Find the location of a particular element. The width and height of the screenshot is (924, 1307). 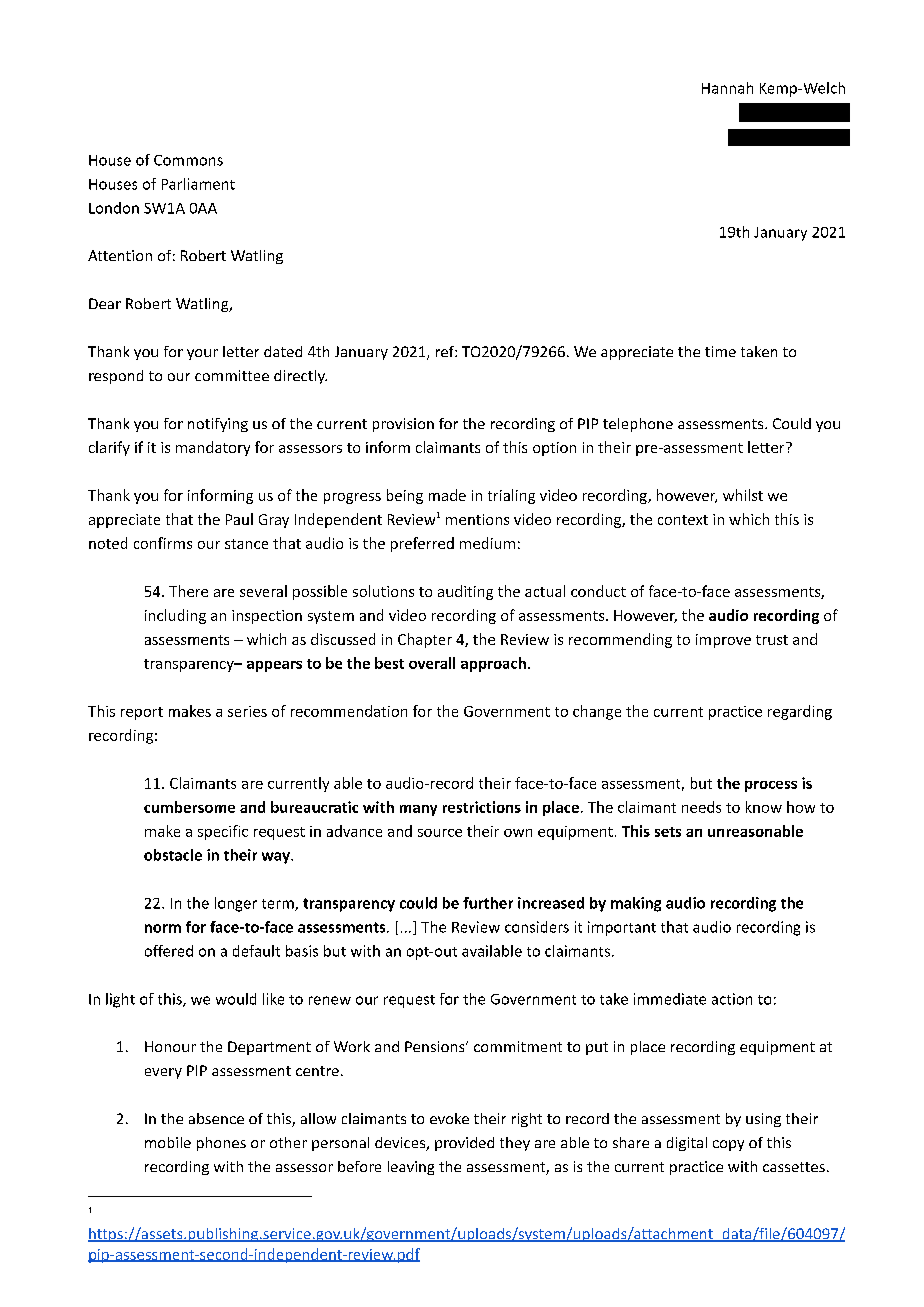

mobile is located at coordinates (168, 1142).
